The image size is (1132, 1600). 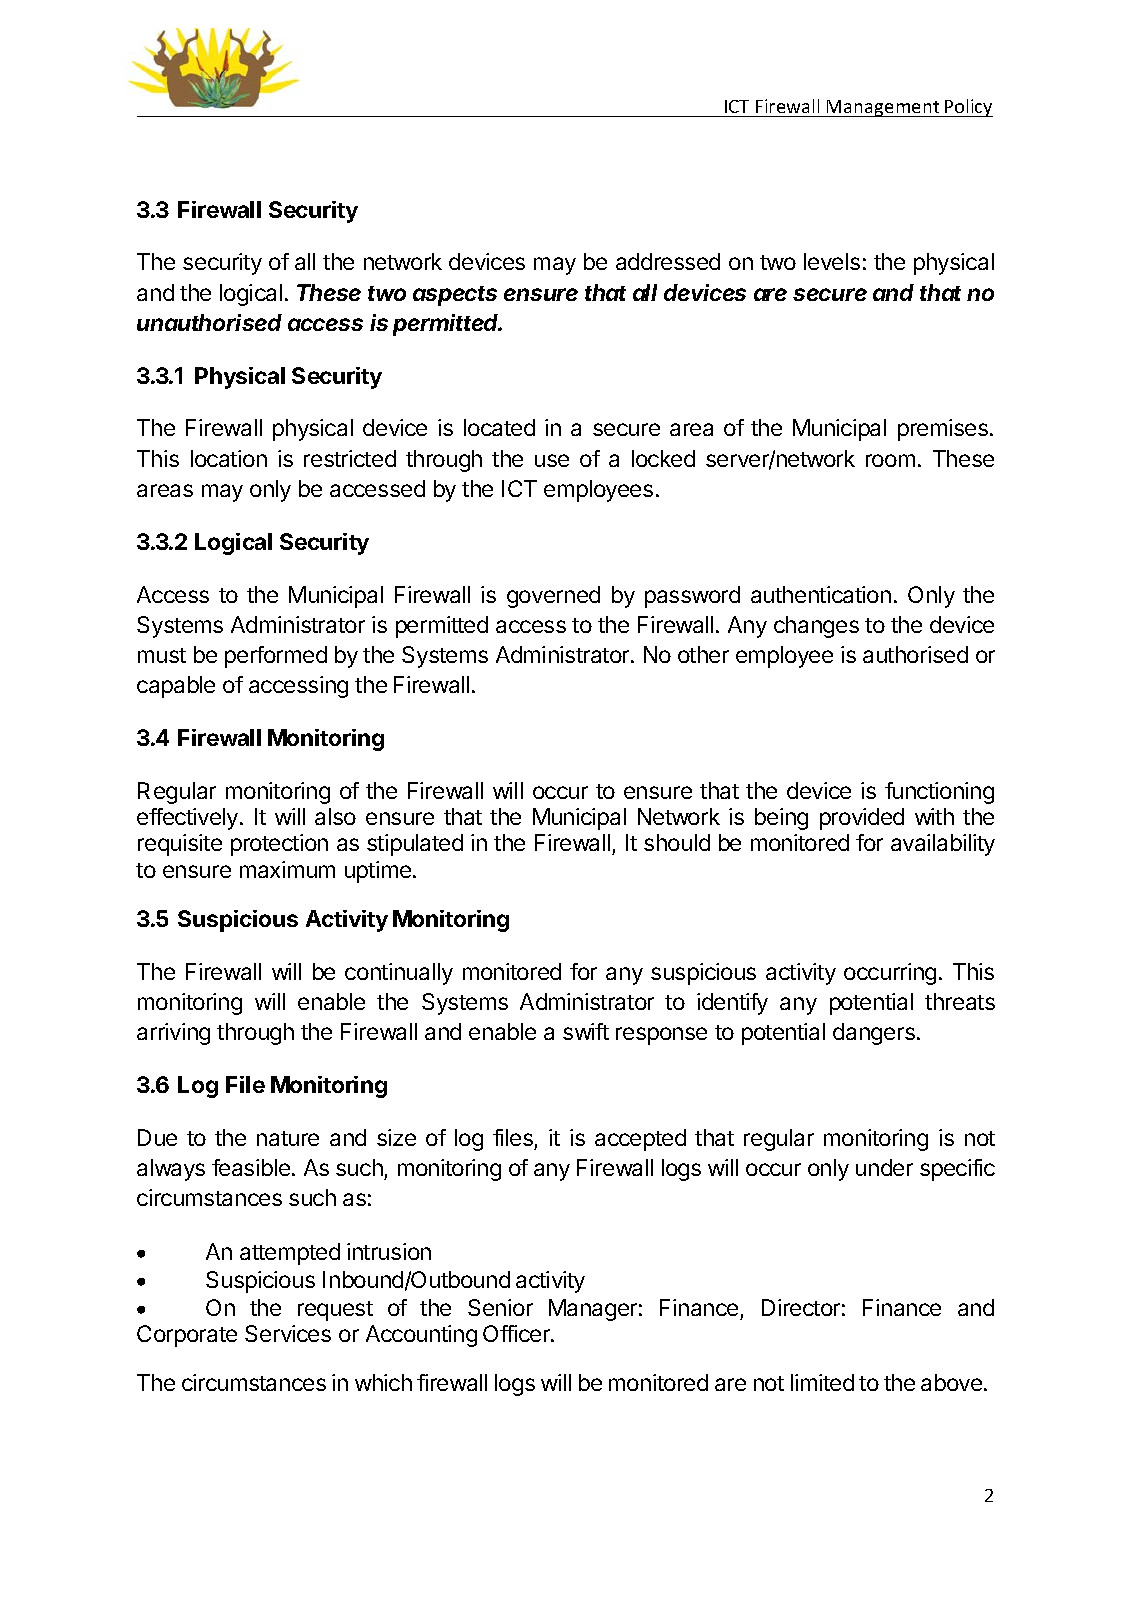 What do you see at coordinates (883, 108) in the screenshot?
I see `Management` at bounding box center [883, 108].
